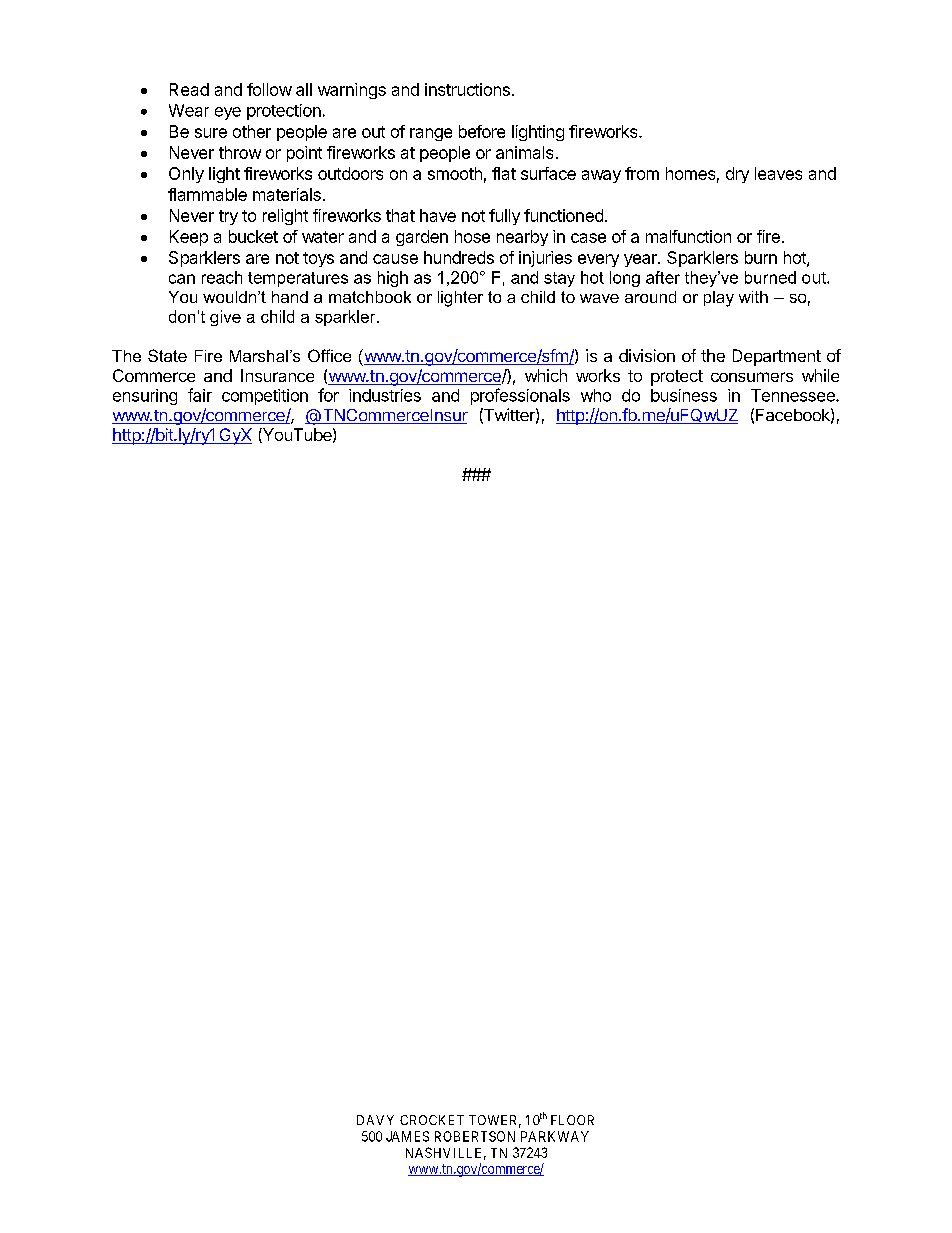 The width and height of the page is (952, 1233). Describe the element at coordinates (737, 175) in the page. I see `dry` at that location.
